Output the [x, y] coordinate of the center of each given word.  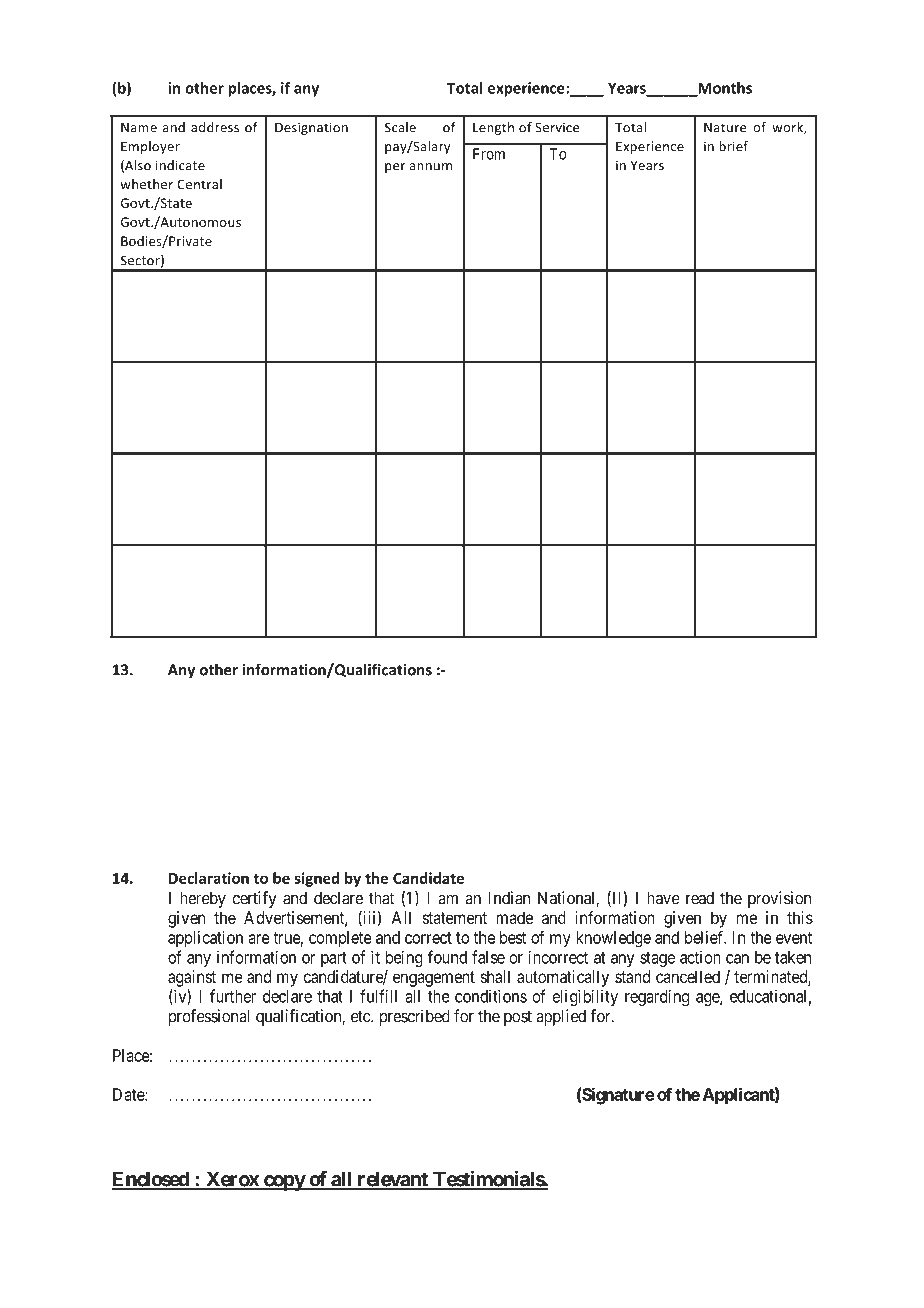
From [489, 154]
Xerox [232, 1180]
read [700, 898]
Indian [509, 898]
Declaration [209, 878]
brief [733, 146]
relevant [392, 1180]
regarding [657, 997]
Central [199, 184]
